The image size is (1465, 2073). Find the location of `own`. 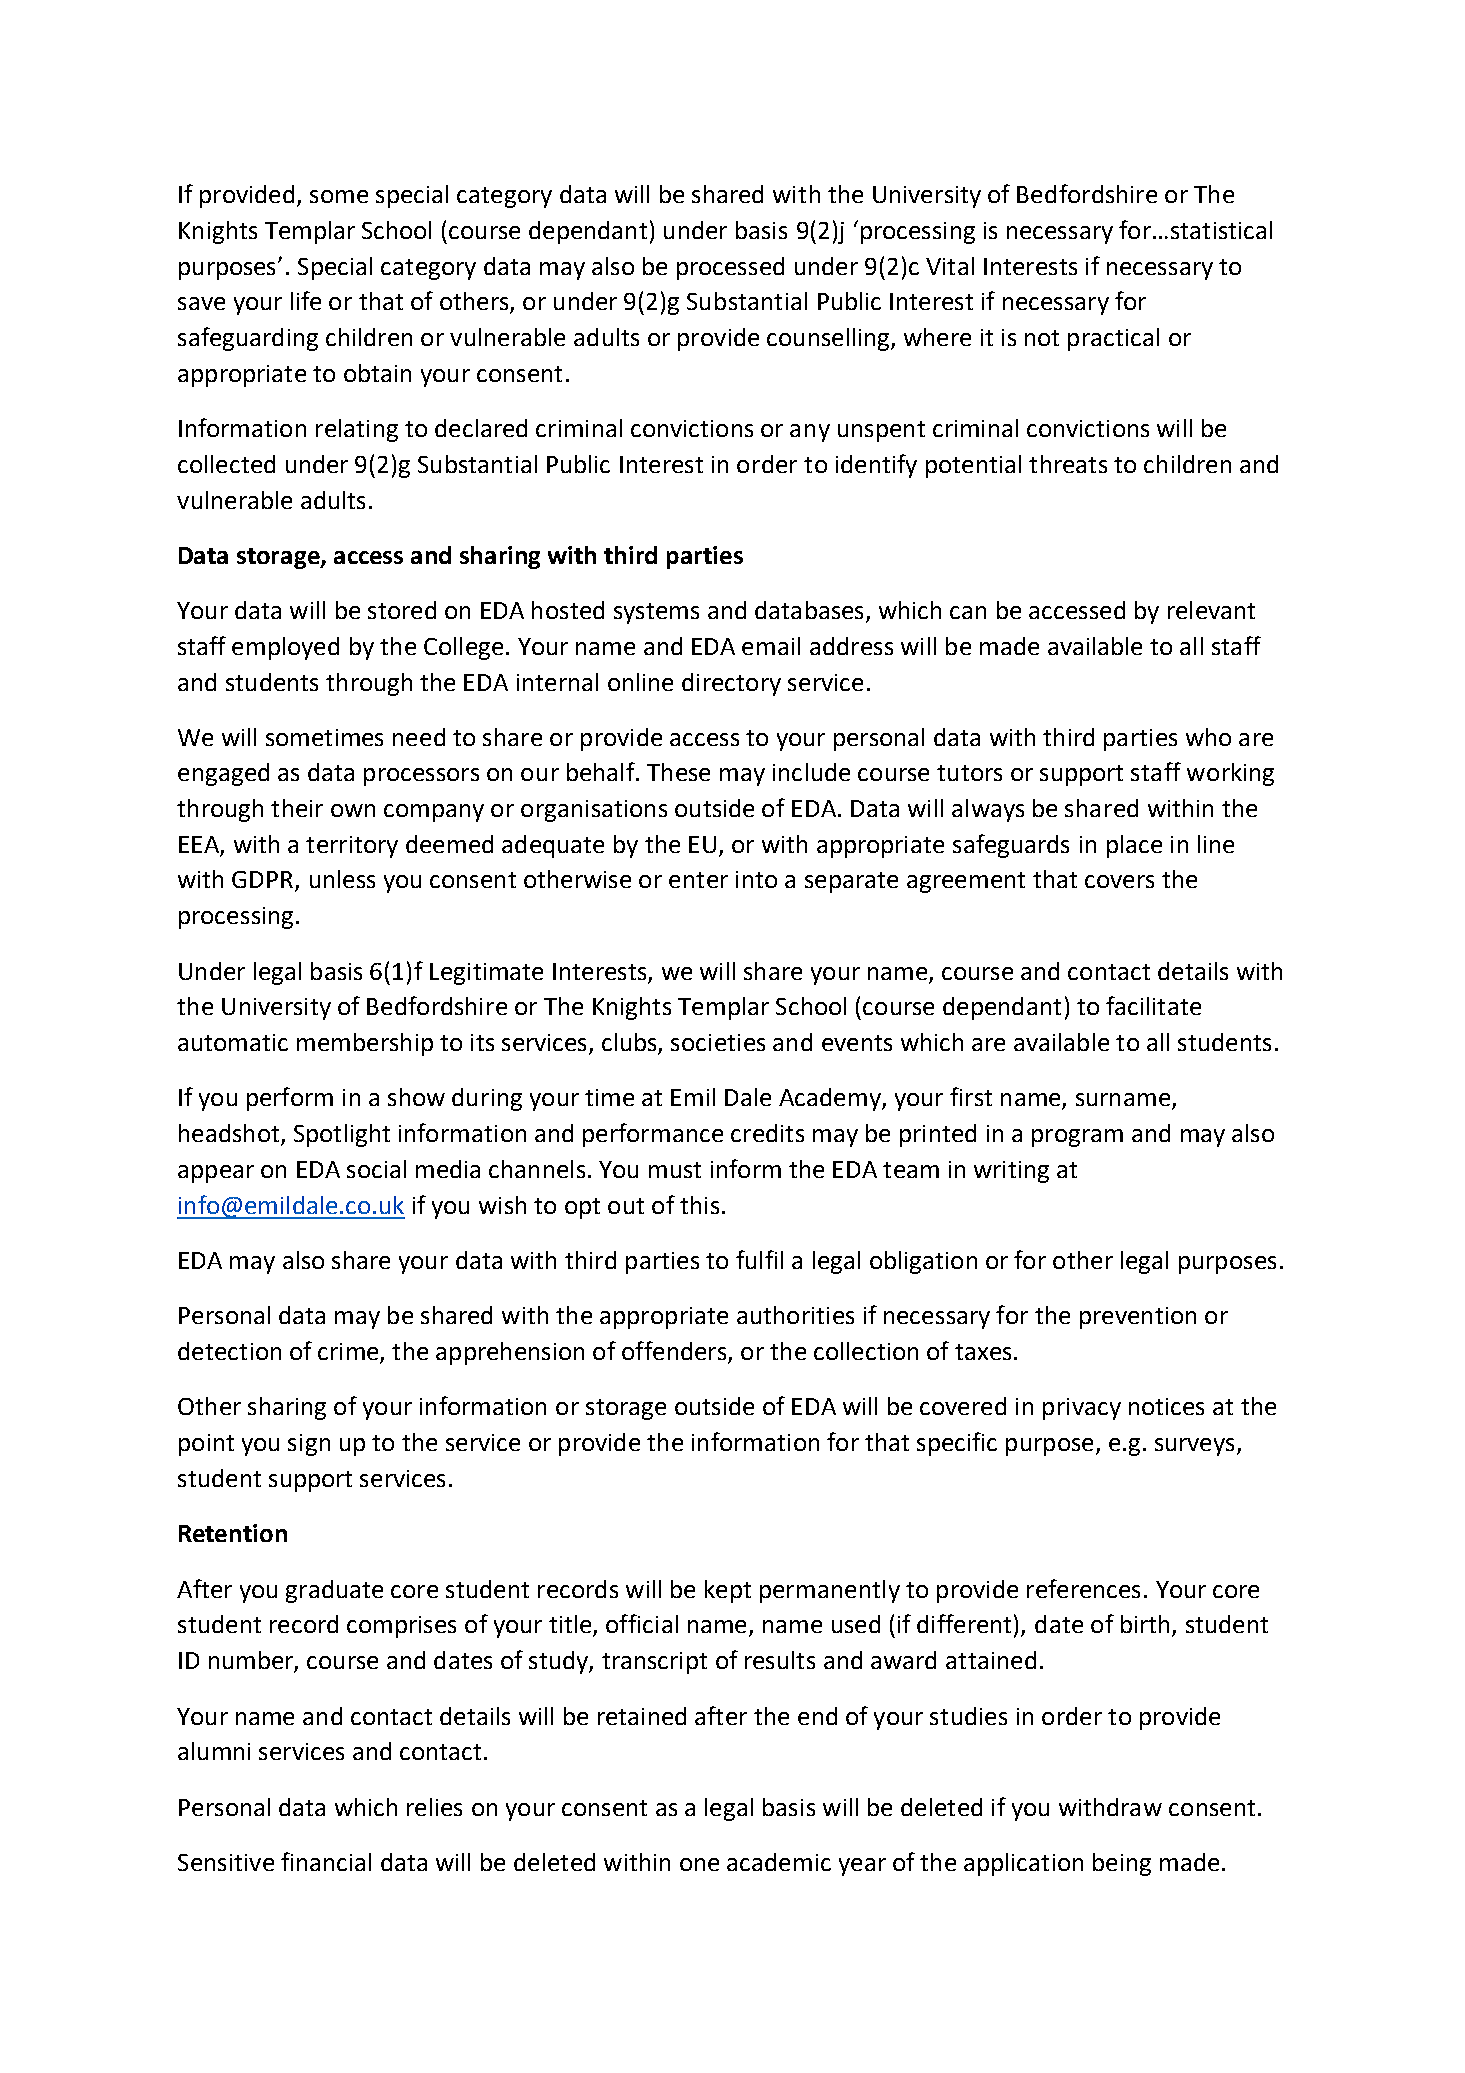

own is located at coordinates (353, 810).
